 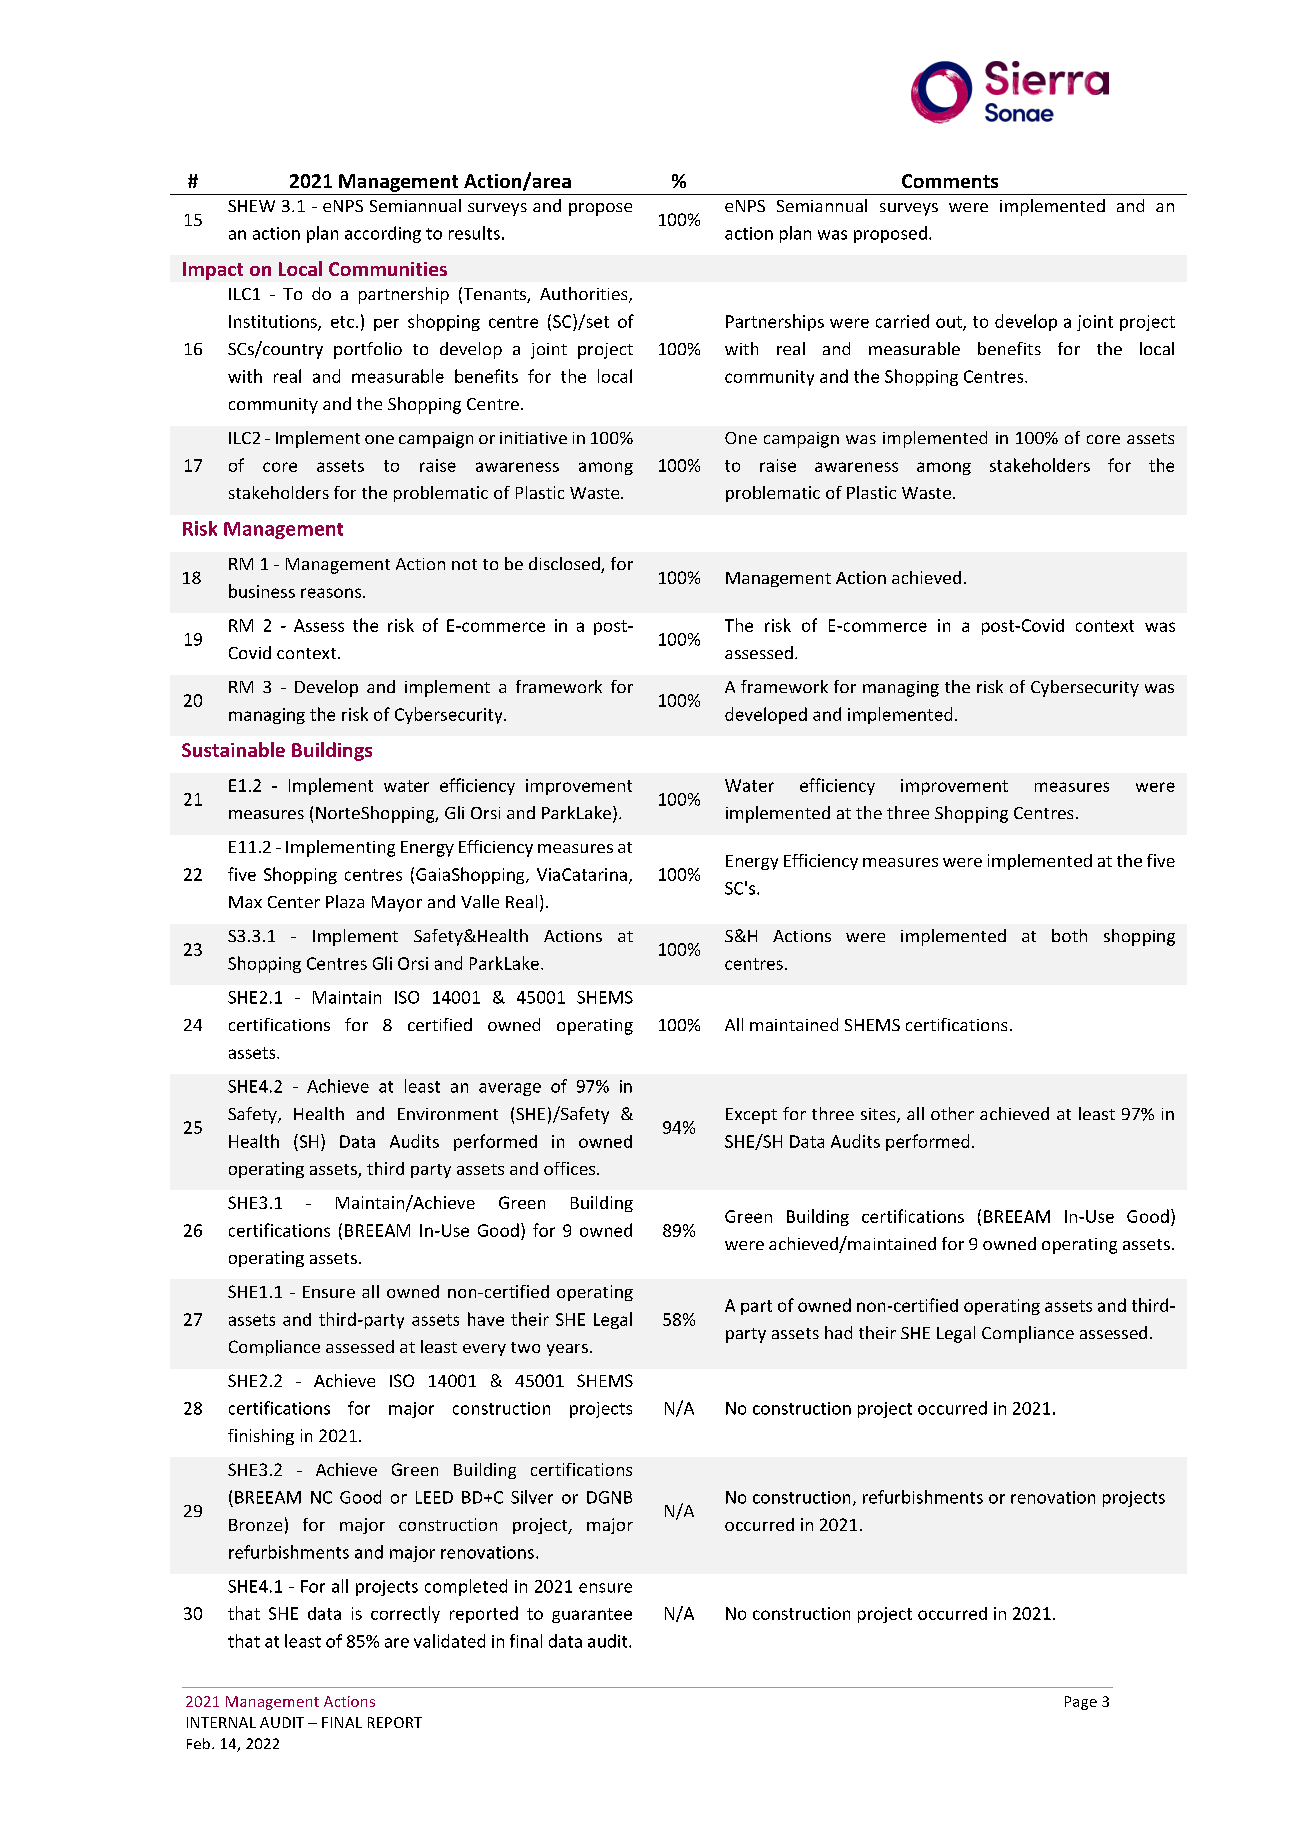 What do you see at coordinates (585, 295) in the image?
I see `Authorities` at bounding box center [585, 295].
